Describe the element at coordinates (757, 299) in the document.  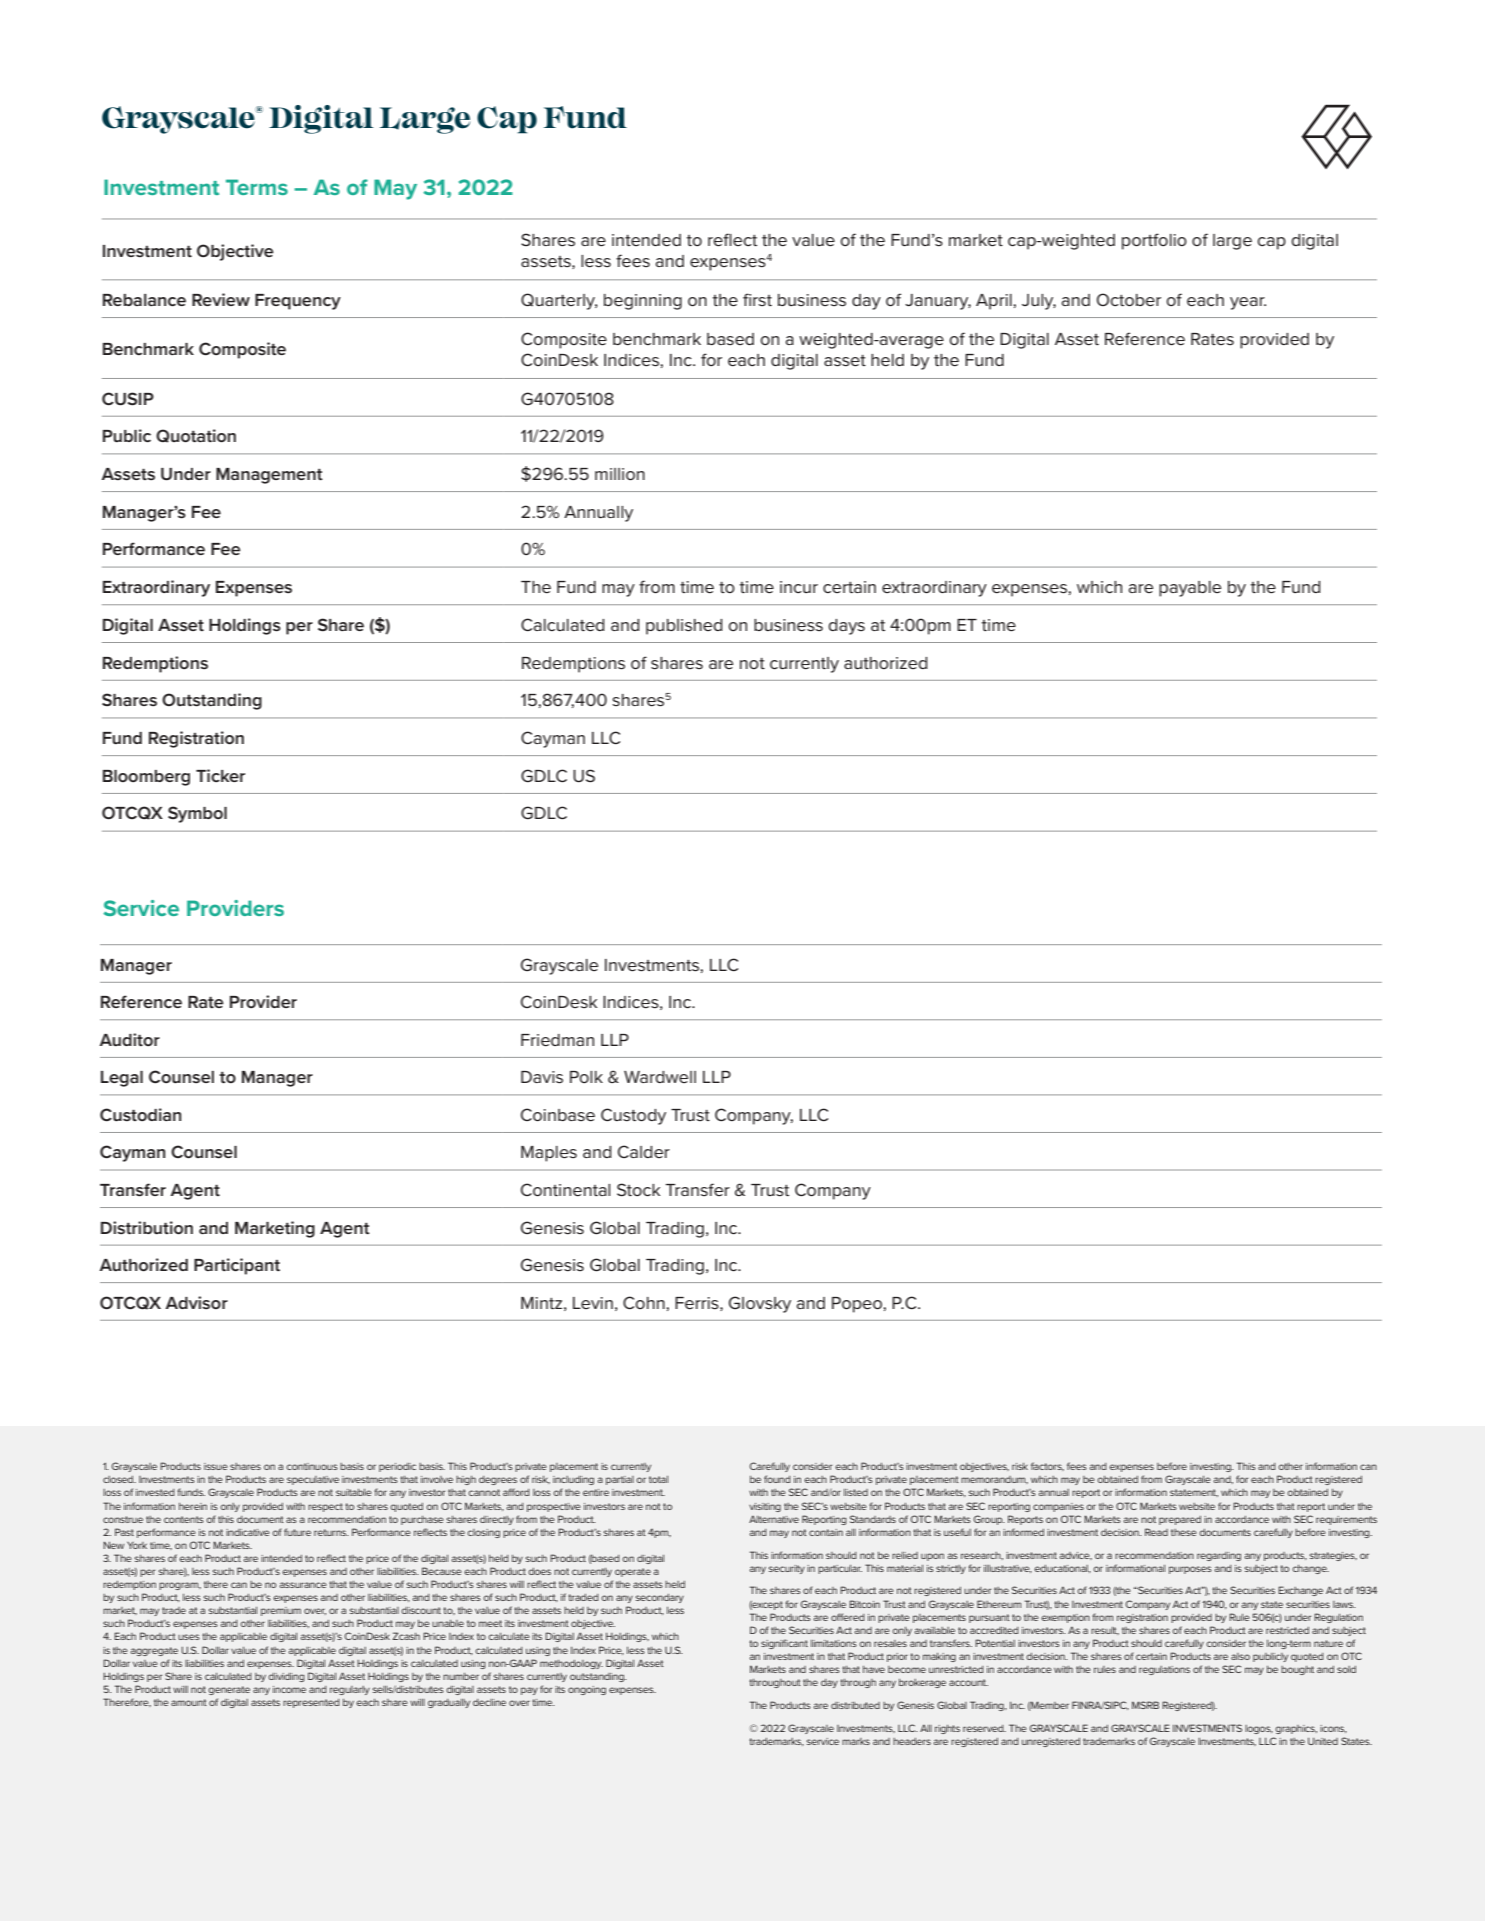
I see `first` at that location.
